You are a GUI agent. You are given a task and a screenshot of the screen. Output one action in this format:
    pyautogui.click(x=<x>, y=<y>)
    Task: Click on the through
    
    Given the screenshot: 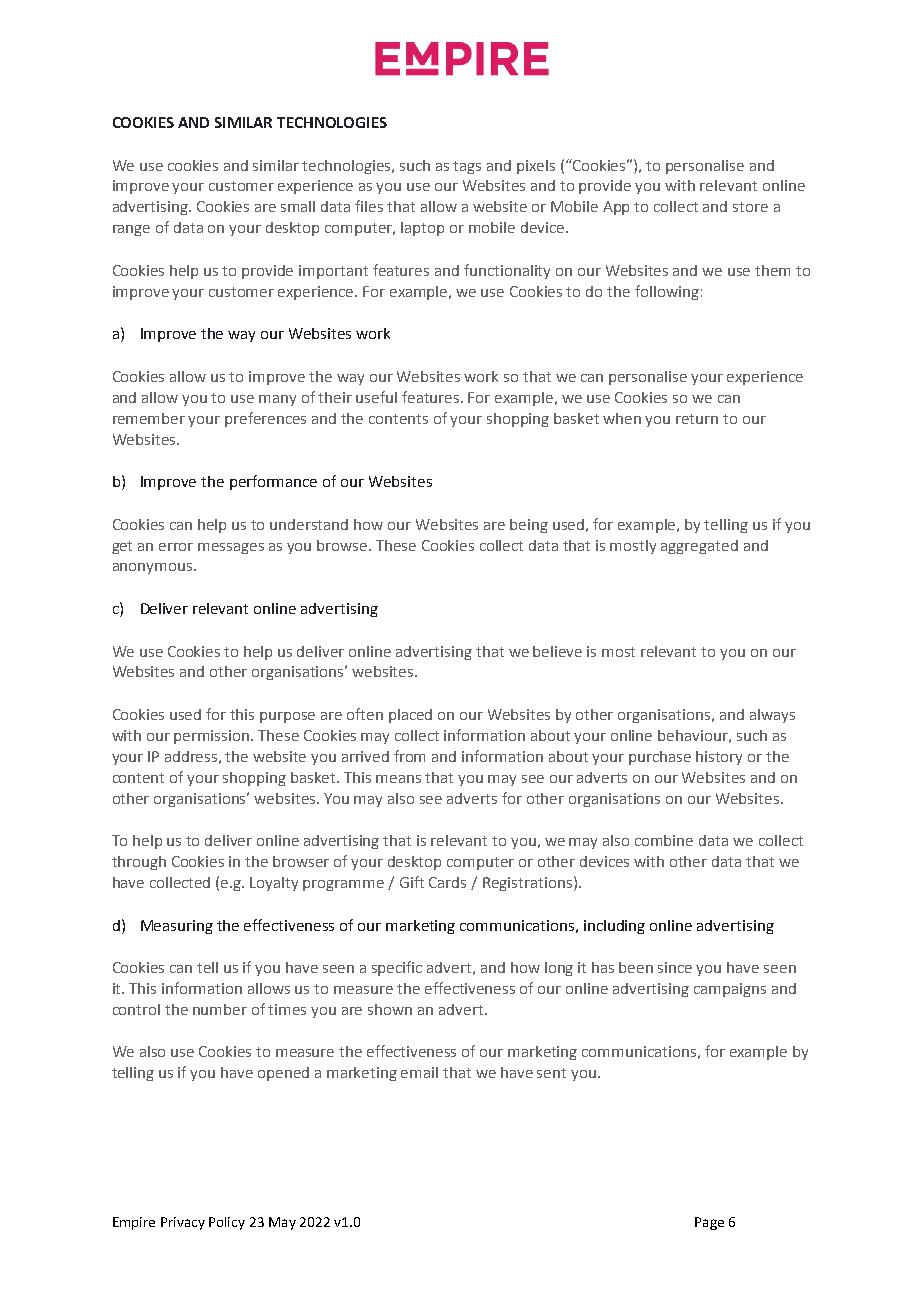 What is the action you would take?
    pyautogui.click(x=139, y=863)
